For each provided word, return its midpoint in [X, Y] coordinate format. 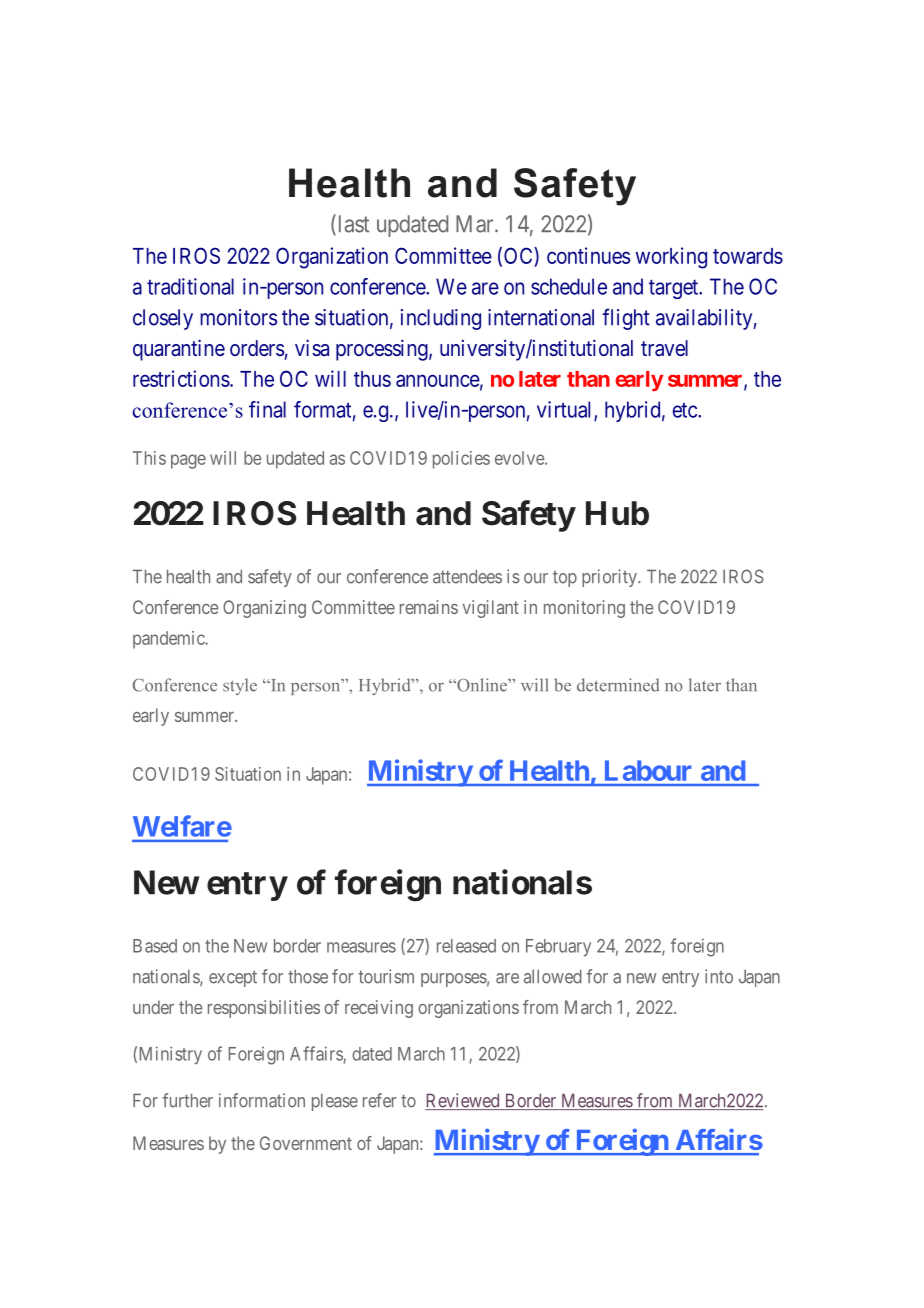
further [187, 1100]
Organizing [264, 609]
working [671, 258]
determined [618, 685]
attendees [467, 577]
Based [155, 946]
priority [610, 578]
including [441, 319]
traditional [190, 286]
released [466, 946]
